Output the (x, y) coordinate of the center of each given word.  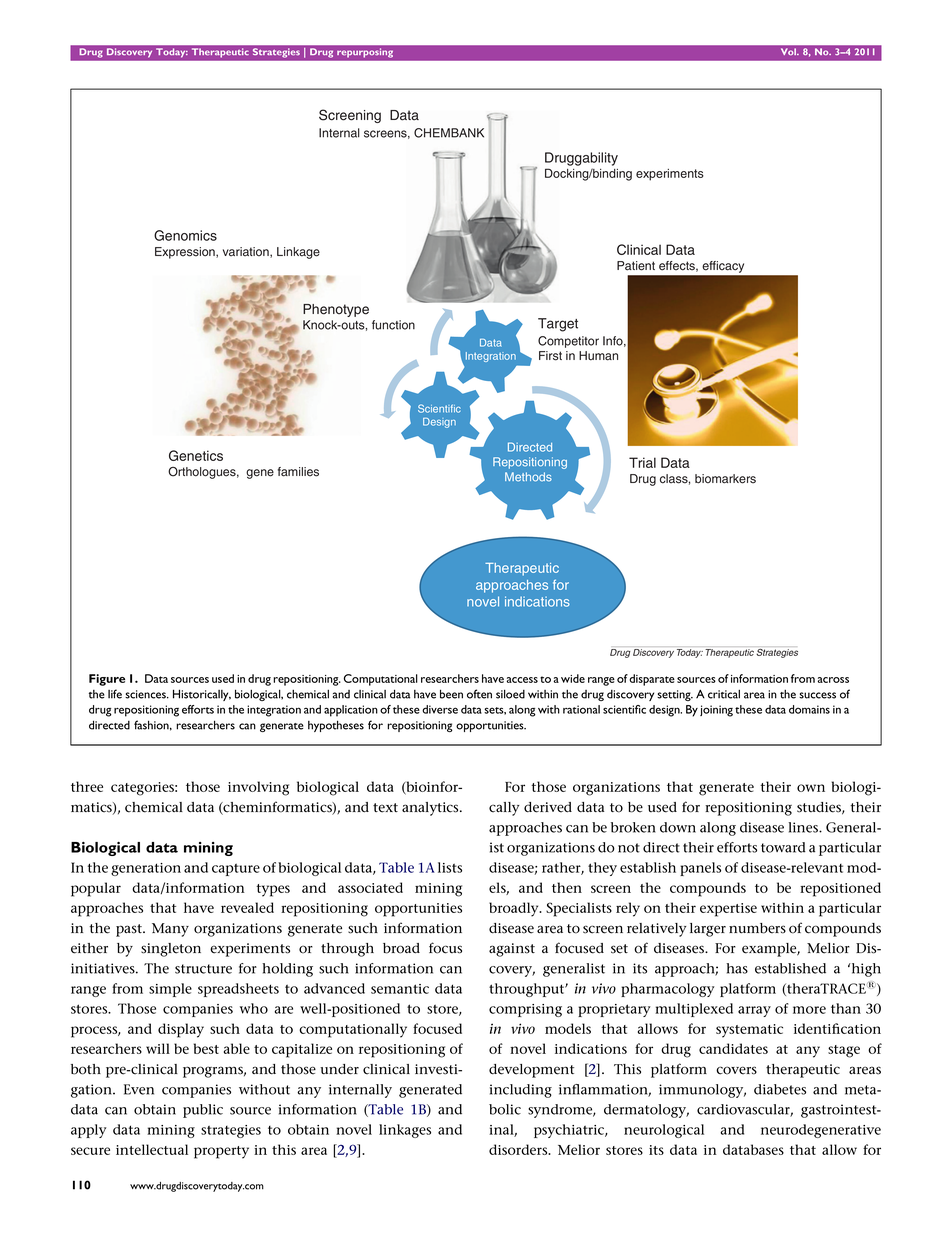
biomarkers (725, 479)
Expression (186, 253)
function (393, 325)
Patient (636, 266)
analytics (431, 809)
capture (236, 869)
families (298, 472)
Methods (528, 477)
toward (783, 847)
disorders (519, 1149)
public (203, 1111)
